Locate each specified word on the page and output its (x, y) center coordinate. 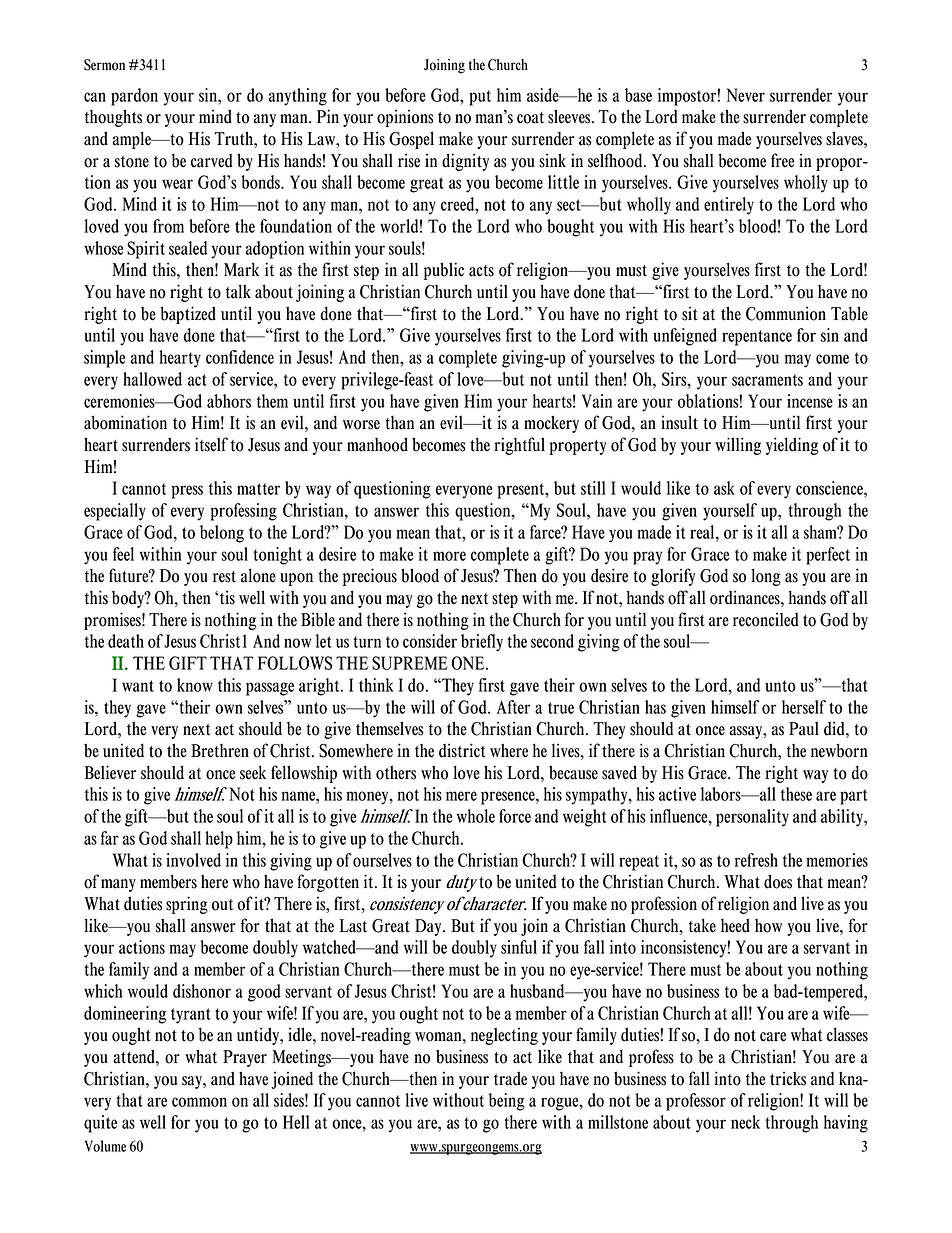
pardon (134, 97)
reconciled (766, 619)
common (199, 1102)
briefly (482, 643)
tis (227, 597)
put (480, 98)
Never (746, 95)
